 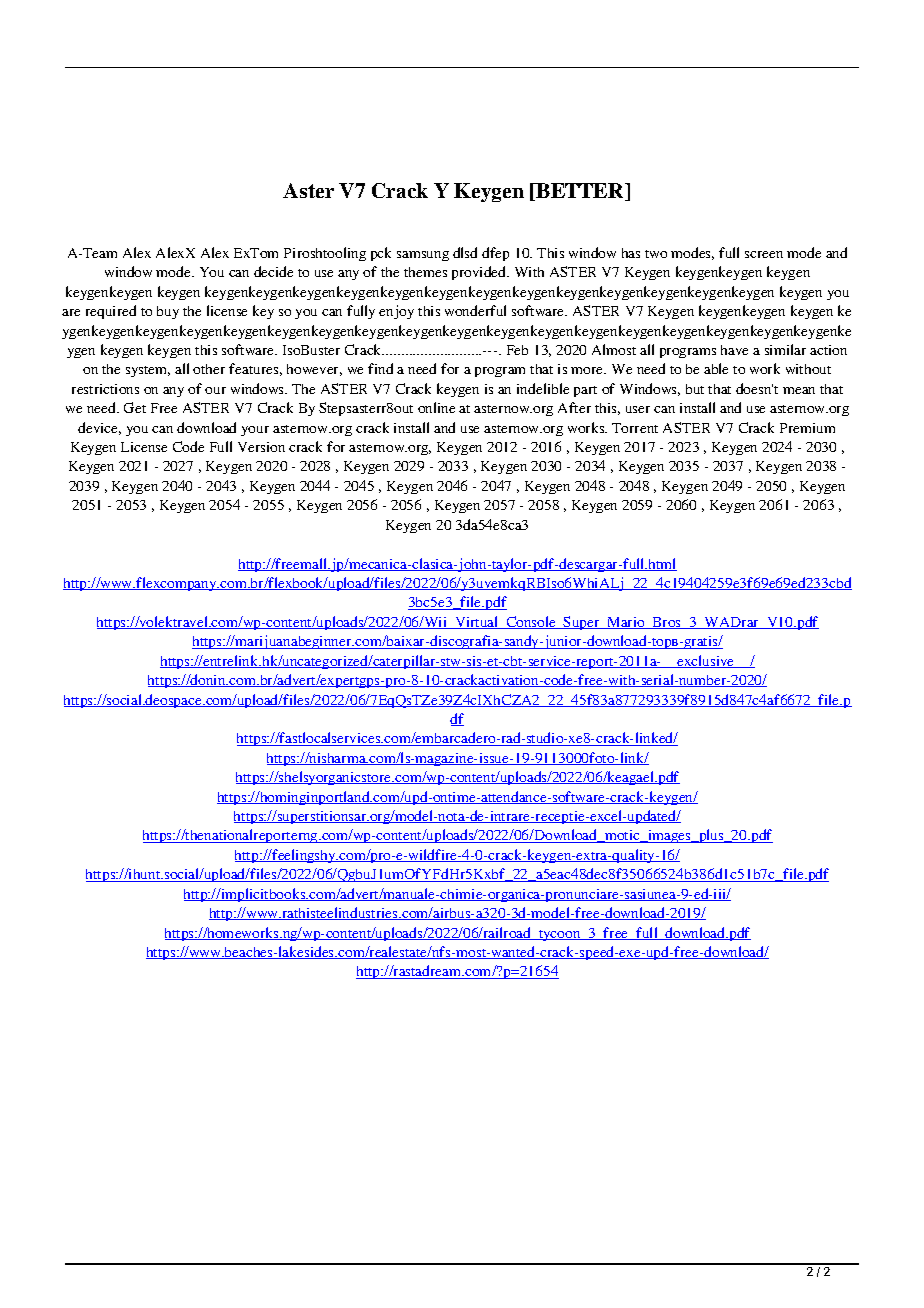 What do you see at coordinates (635, 428) in the page?
I see `Torrent` at bounding box center [635, 428].
